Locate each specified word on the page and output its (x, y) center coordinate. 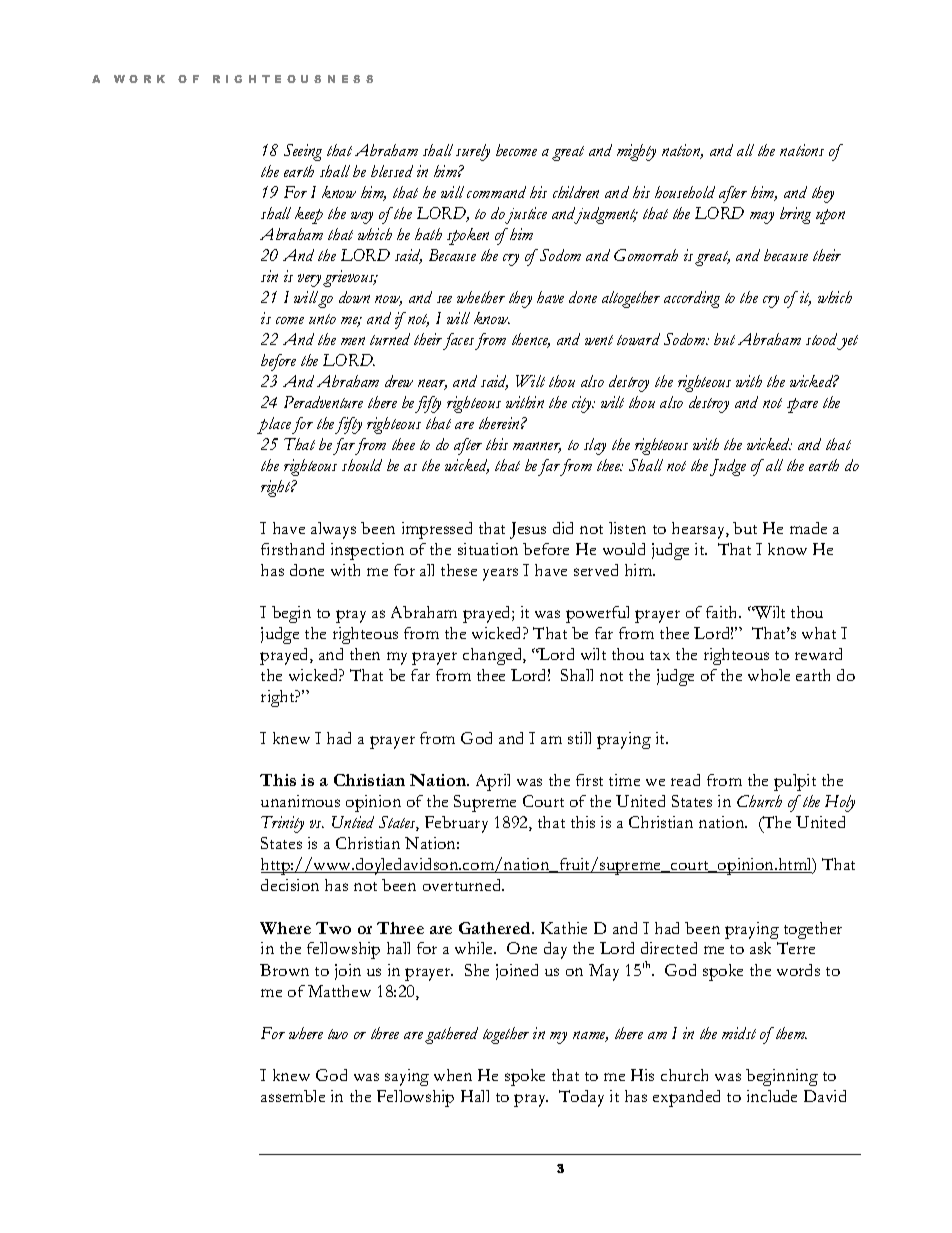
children (576, 192)
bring (795, 215)
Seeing (303, 152)
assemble (293, 1096)
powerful (597, 614)
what (819, 633)
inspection (367, 551)
